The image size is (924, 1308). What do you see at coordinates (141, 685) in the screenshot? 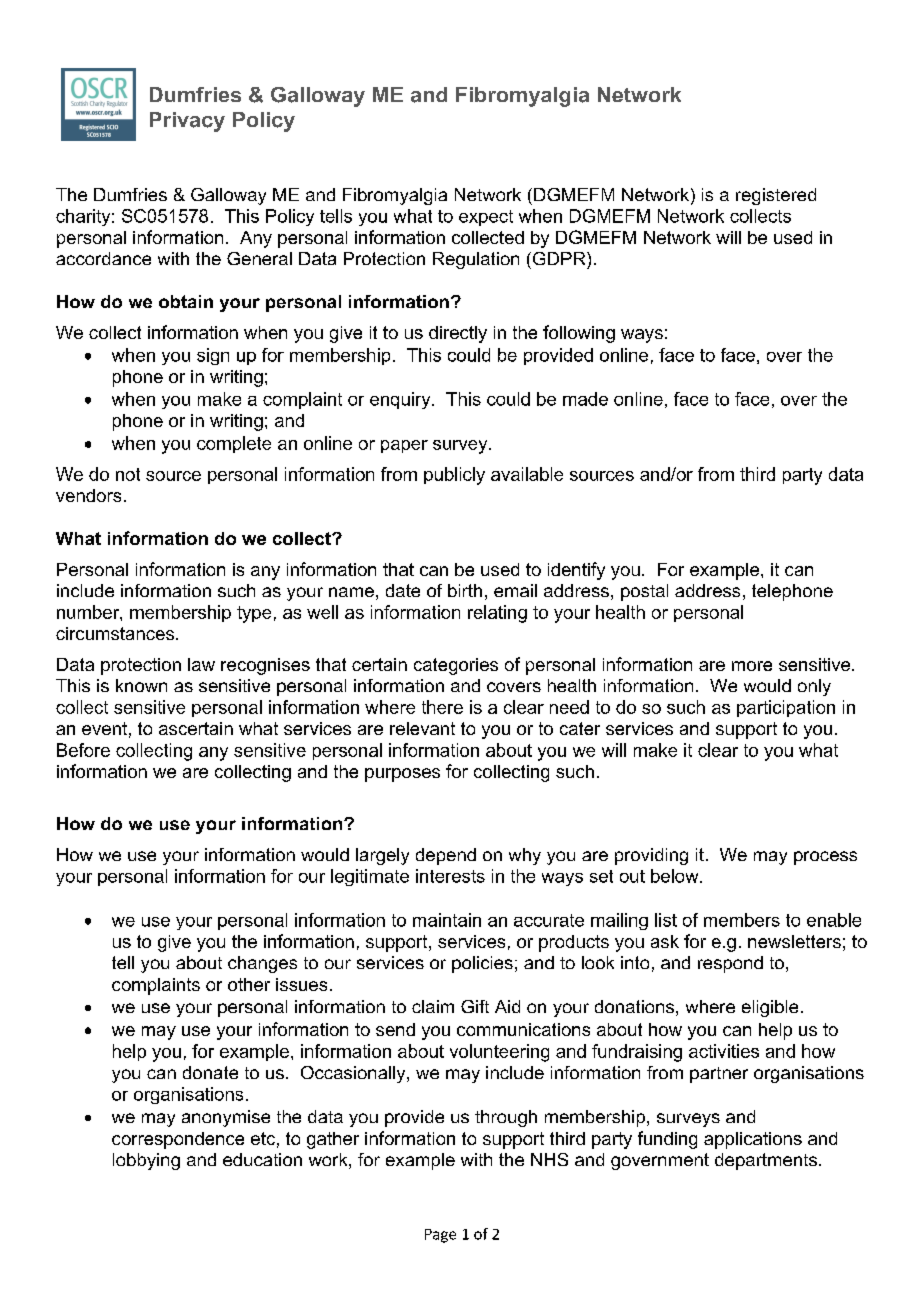
I see `known` at bounding box center [141, 685].
